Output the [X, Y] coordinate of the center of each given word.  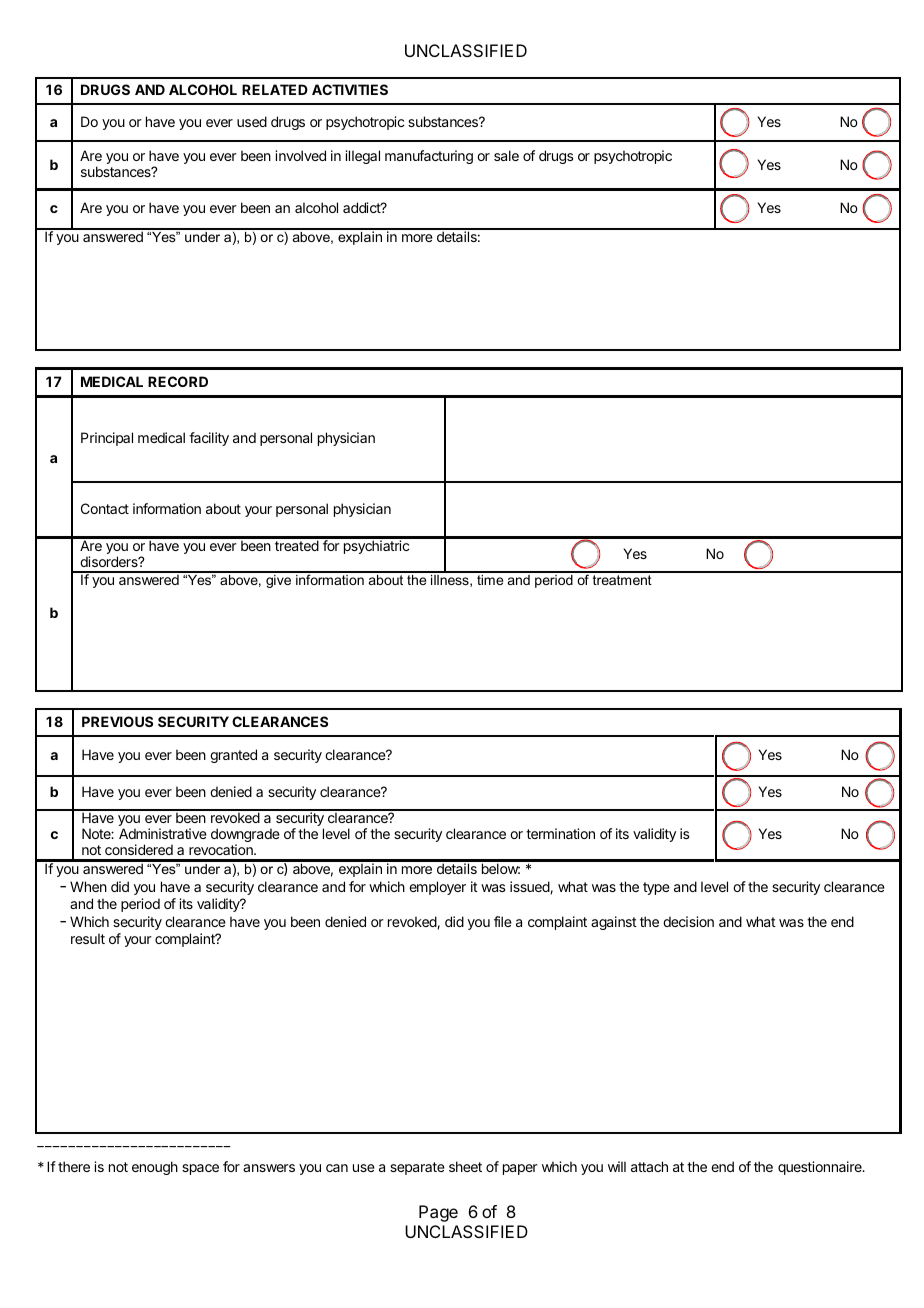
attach [649, 1166]
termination [560, 833]
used [252, 121]
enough [155, 1168]
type [656, 888]
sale [506, 155]
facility [209, 439]
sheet [465, 1166]
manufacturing [429, 157]
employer [437, 888]
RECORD [178, 381]
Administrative [163, 833]
